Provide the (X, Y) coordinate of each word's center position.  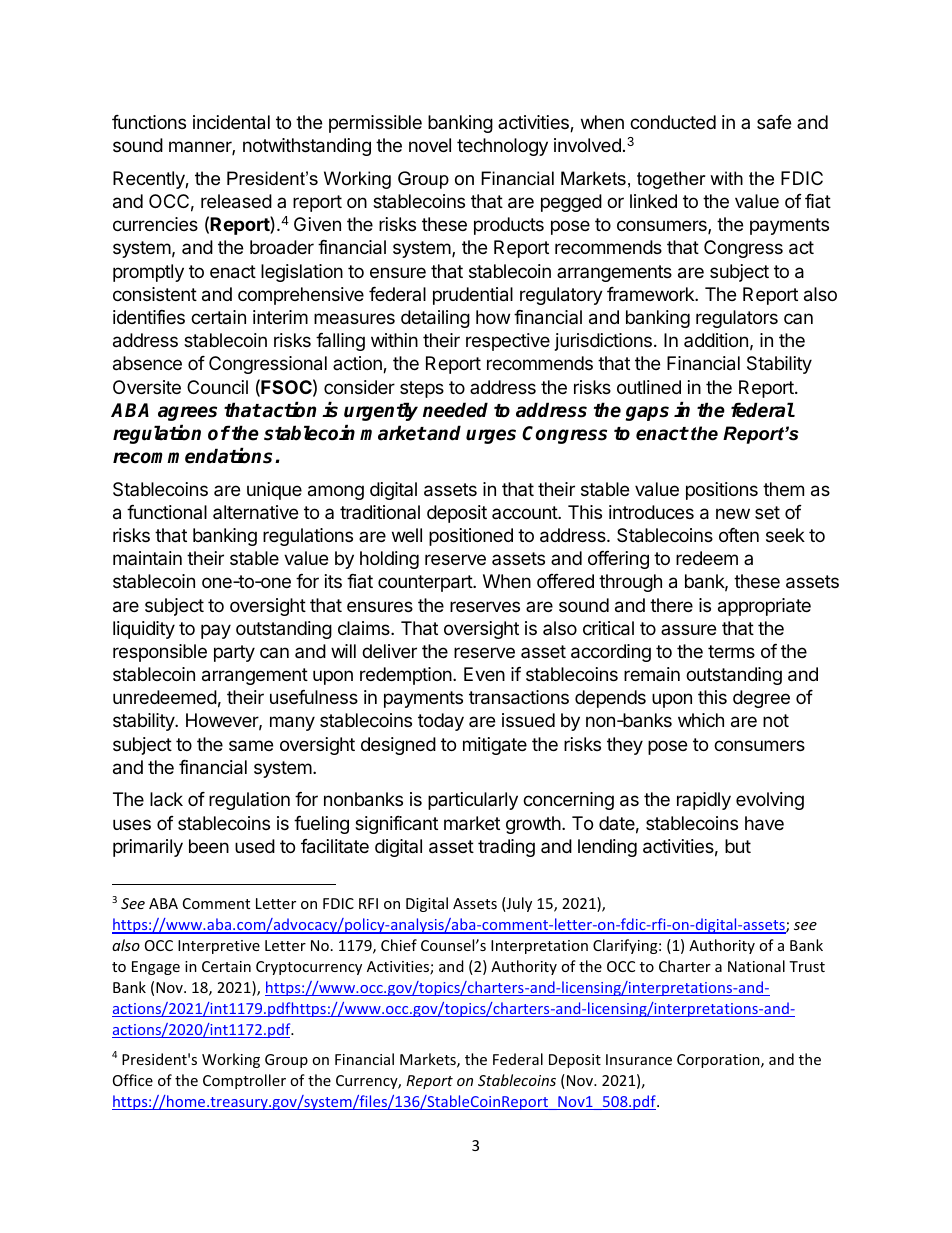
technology (502, 147)
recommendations (194, 456)
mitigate (495, 746)
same (251, 746)
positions (722, 491)
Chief (399, 945)
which (701, 720)
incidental (231, 122)
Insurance (639, 1059)
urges (491, 436)
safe (774, 122)
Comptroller (244, 1081)
